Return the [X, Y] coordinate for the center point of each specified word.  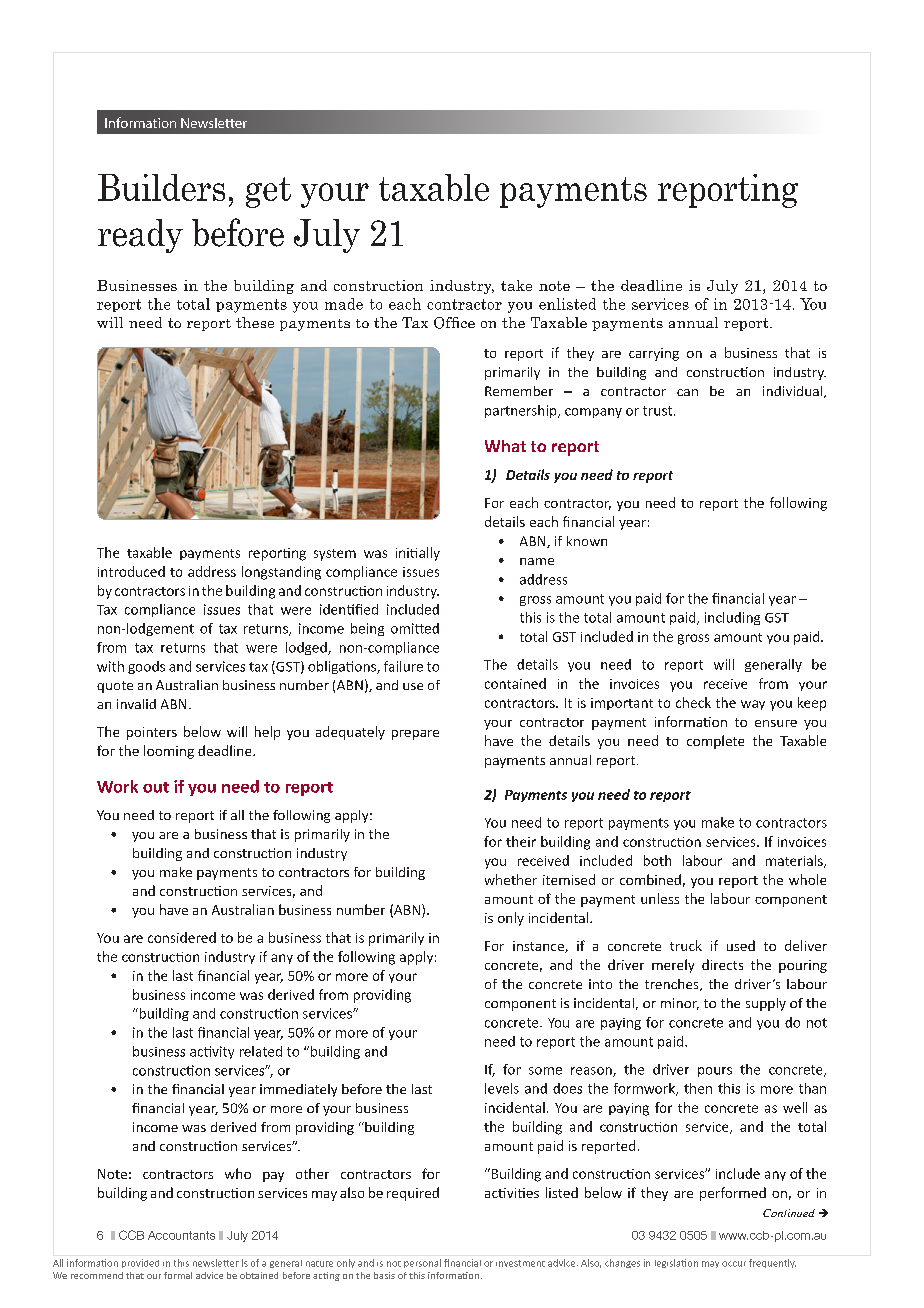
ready [140, 236]
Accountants [181, 1235]
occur [734, 1264]
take [516, 285]
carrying [654, 354]
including [732, 618]
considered [182, 937]
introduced [131, 571]
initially [418, 554]
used [741, 945]
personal [422, 1263]
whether [511, 879]
